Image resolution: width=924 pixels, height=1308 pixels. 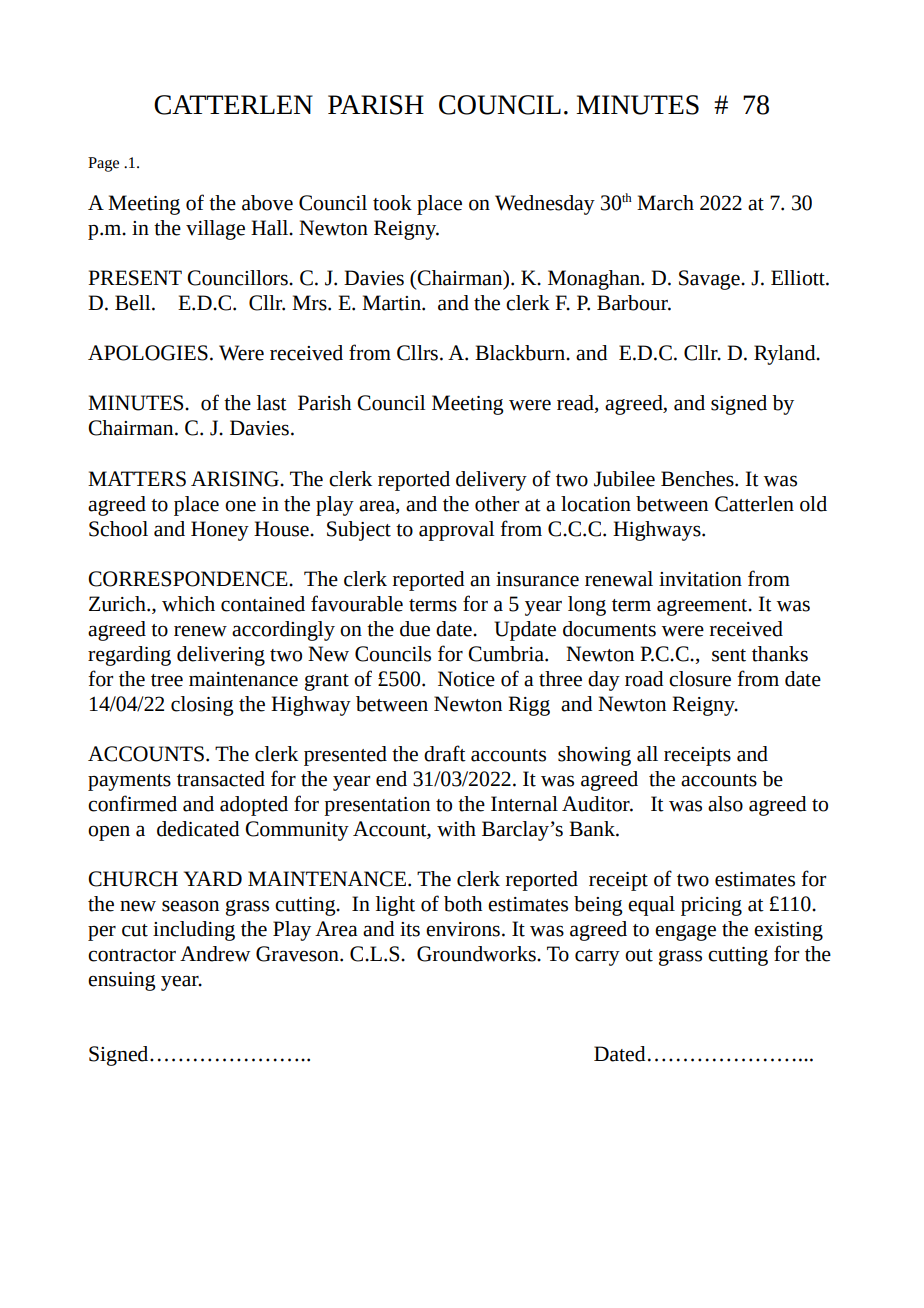 I want to click on invitation, so click(x=700, y=579).
